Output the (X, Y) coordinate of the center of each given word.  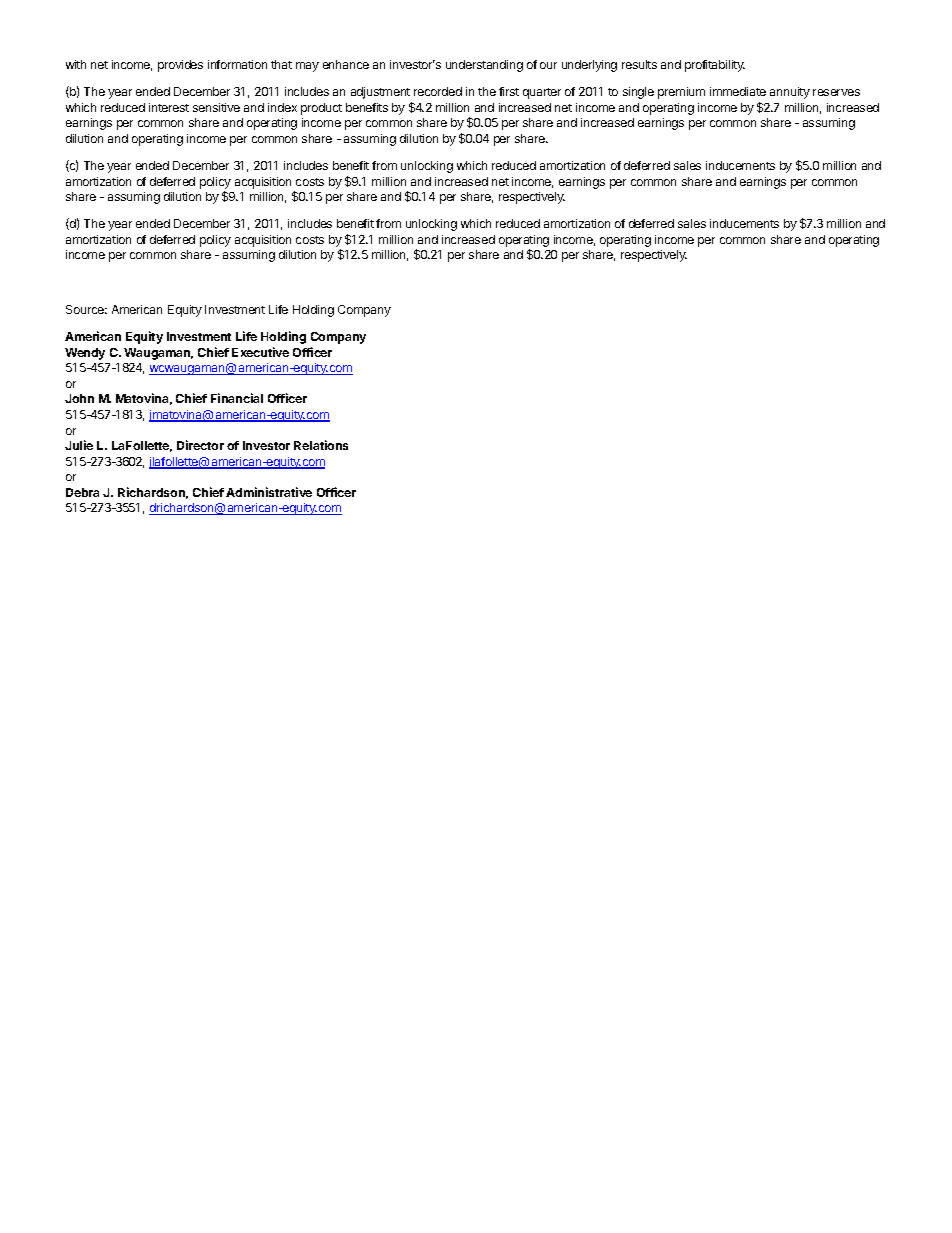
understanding (484, 66)
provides (180, 66)
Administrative (269, 492)
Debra (82, 492)
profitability (715, 66)
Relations (321, 445)
